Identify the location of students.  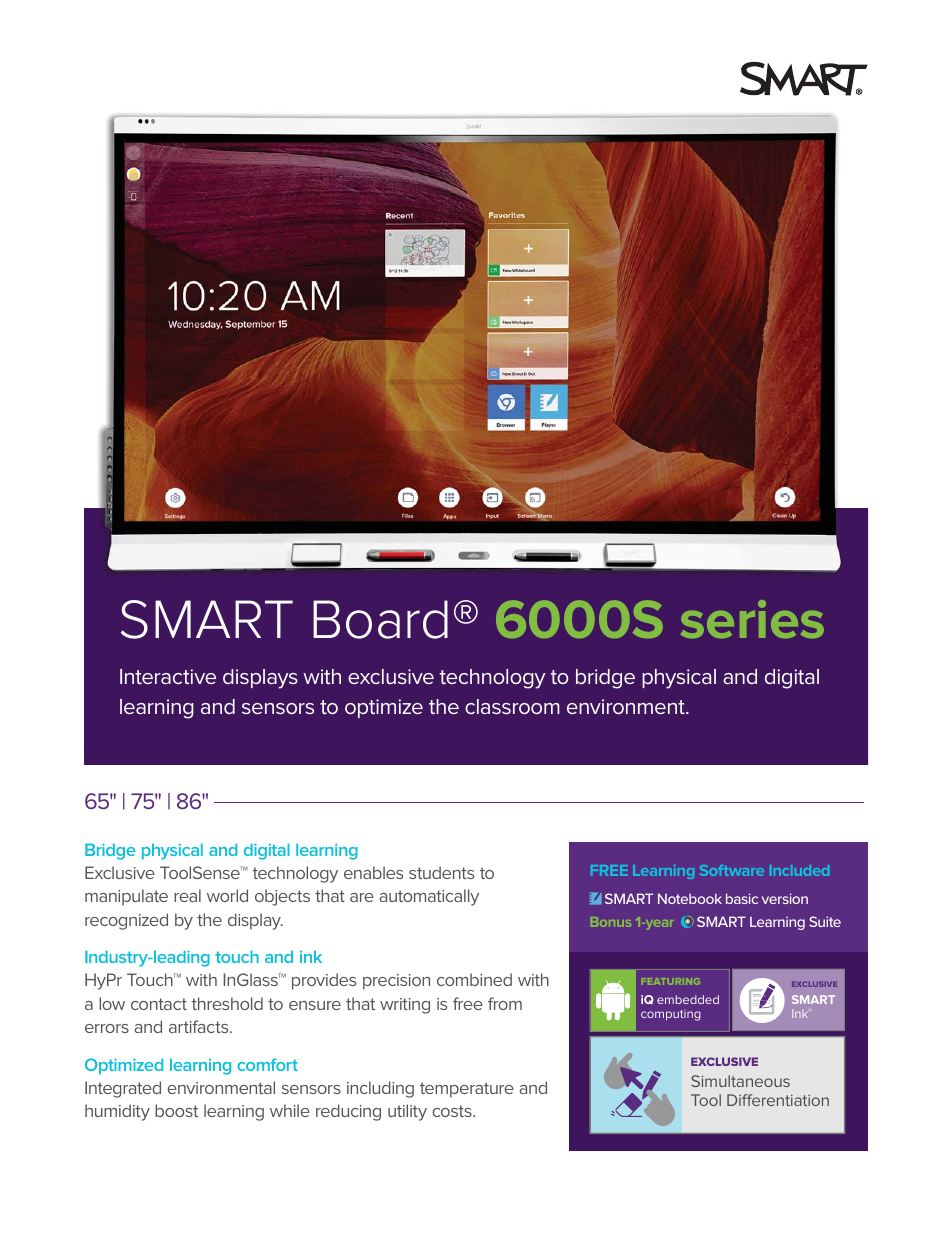
(441, 872).
